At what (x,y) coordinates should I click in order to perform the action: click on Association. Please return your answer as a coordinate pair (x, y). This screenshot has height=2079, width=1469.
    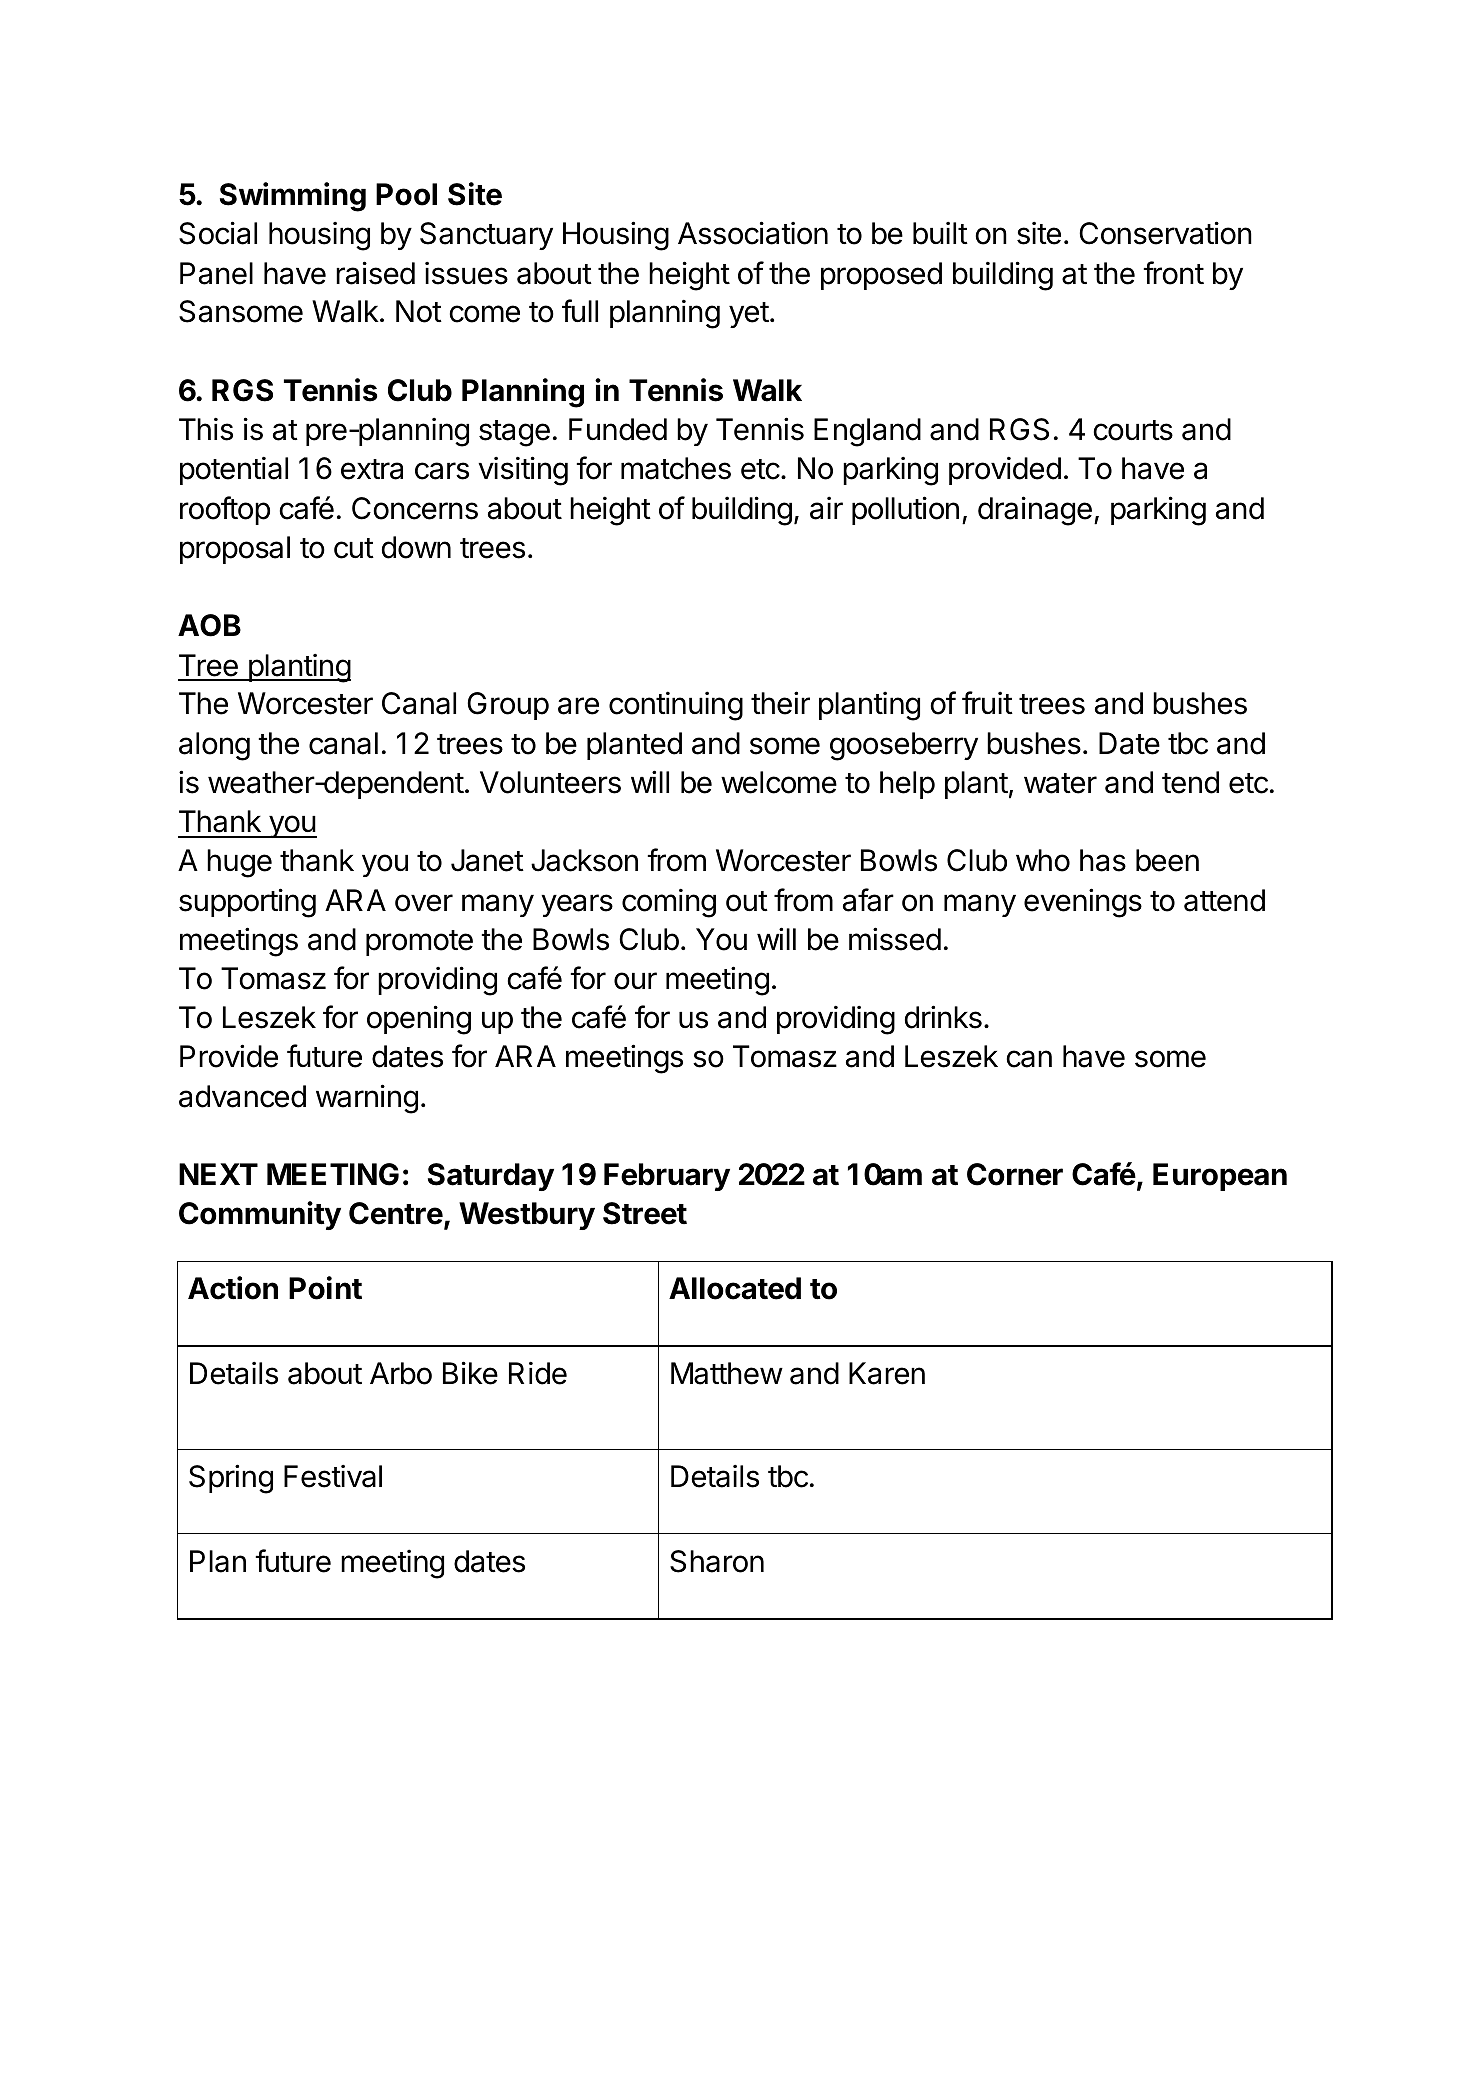
    Looking at the image, I should click on (753, 233).
